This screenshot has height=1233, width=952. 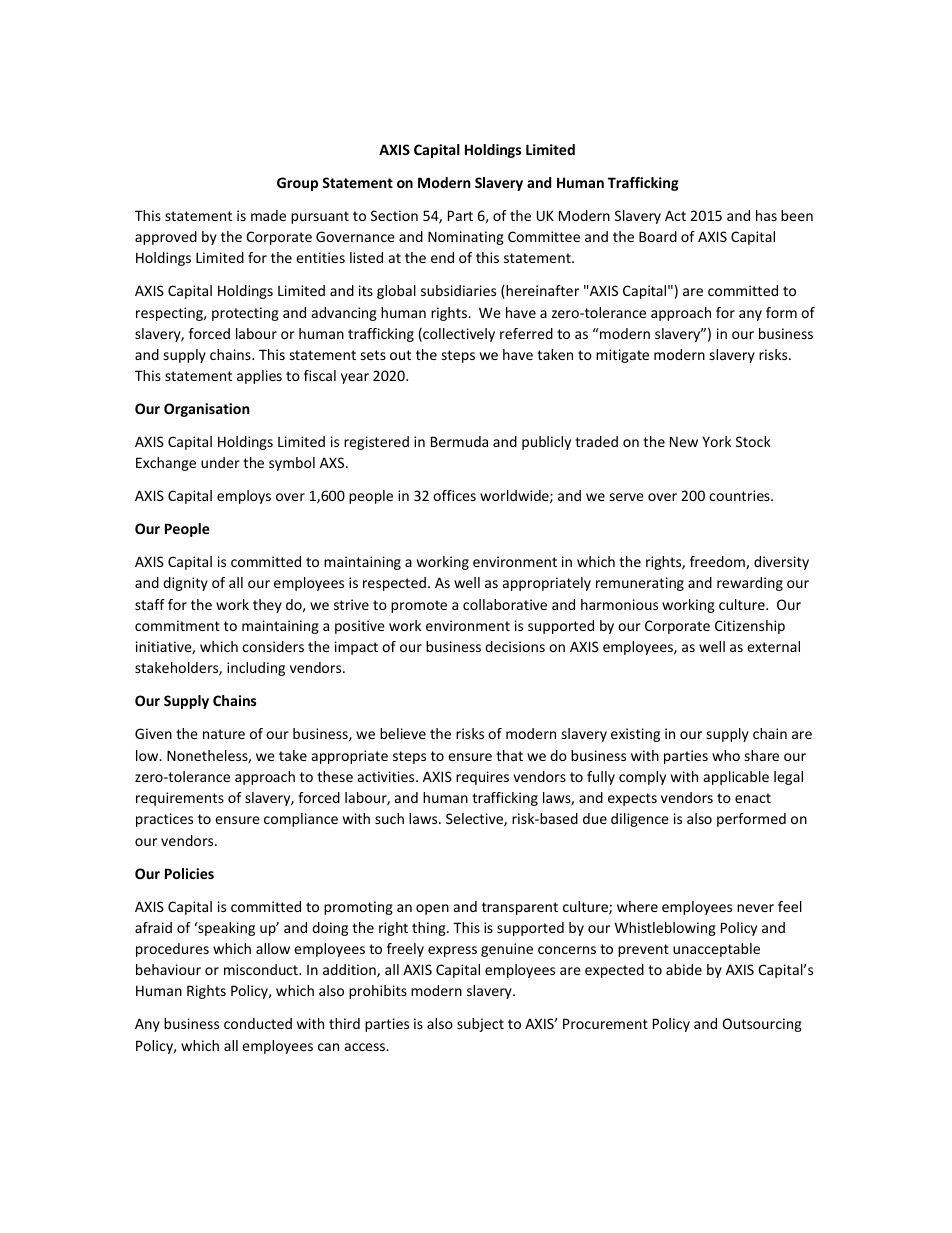 I want to click on they, so click(x=267, y=606).
